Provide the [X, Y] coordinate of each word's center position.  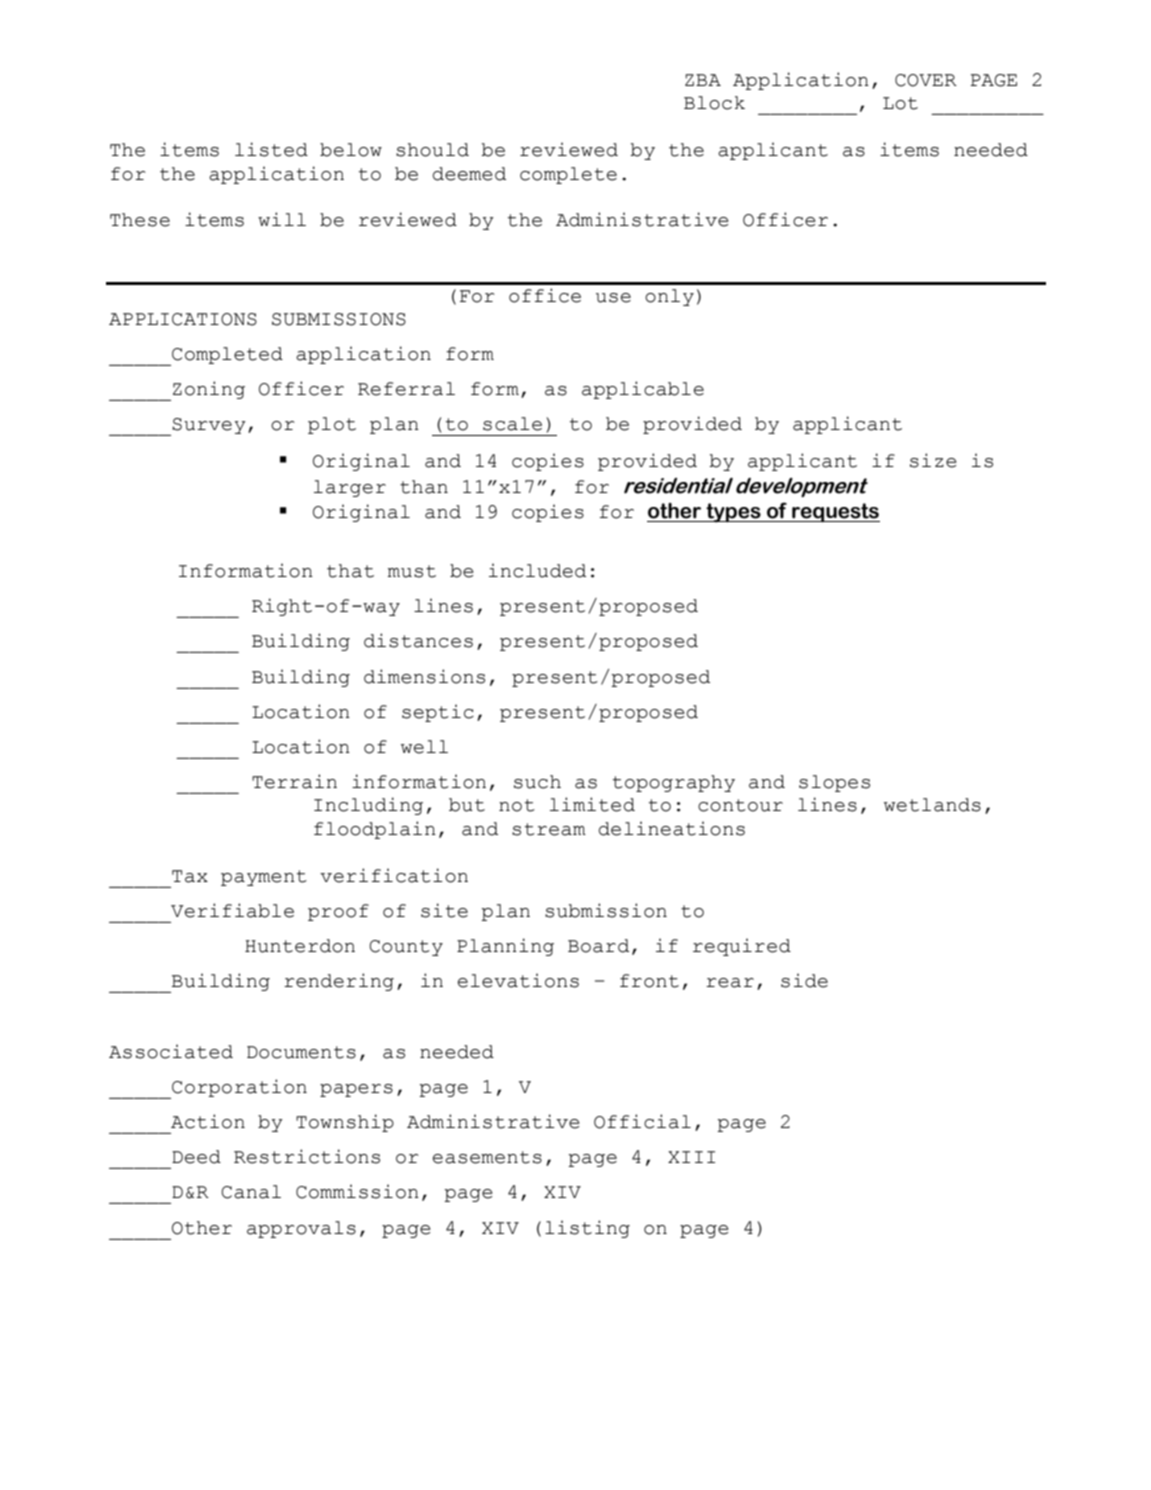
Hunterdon [300, 946]
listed [271, 149]
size [933, 460]
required [742, 947]
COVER [926, 80]
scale [512, 424]
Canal [251, 1192]
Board [598, 946]
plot [332, 425]
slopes [834, 783]
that [350, 571]
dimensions [424, 676]
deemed [469, 174]
